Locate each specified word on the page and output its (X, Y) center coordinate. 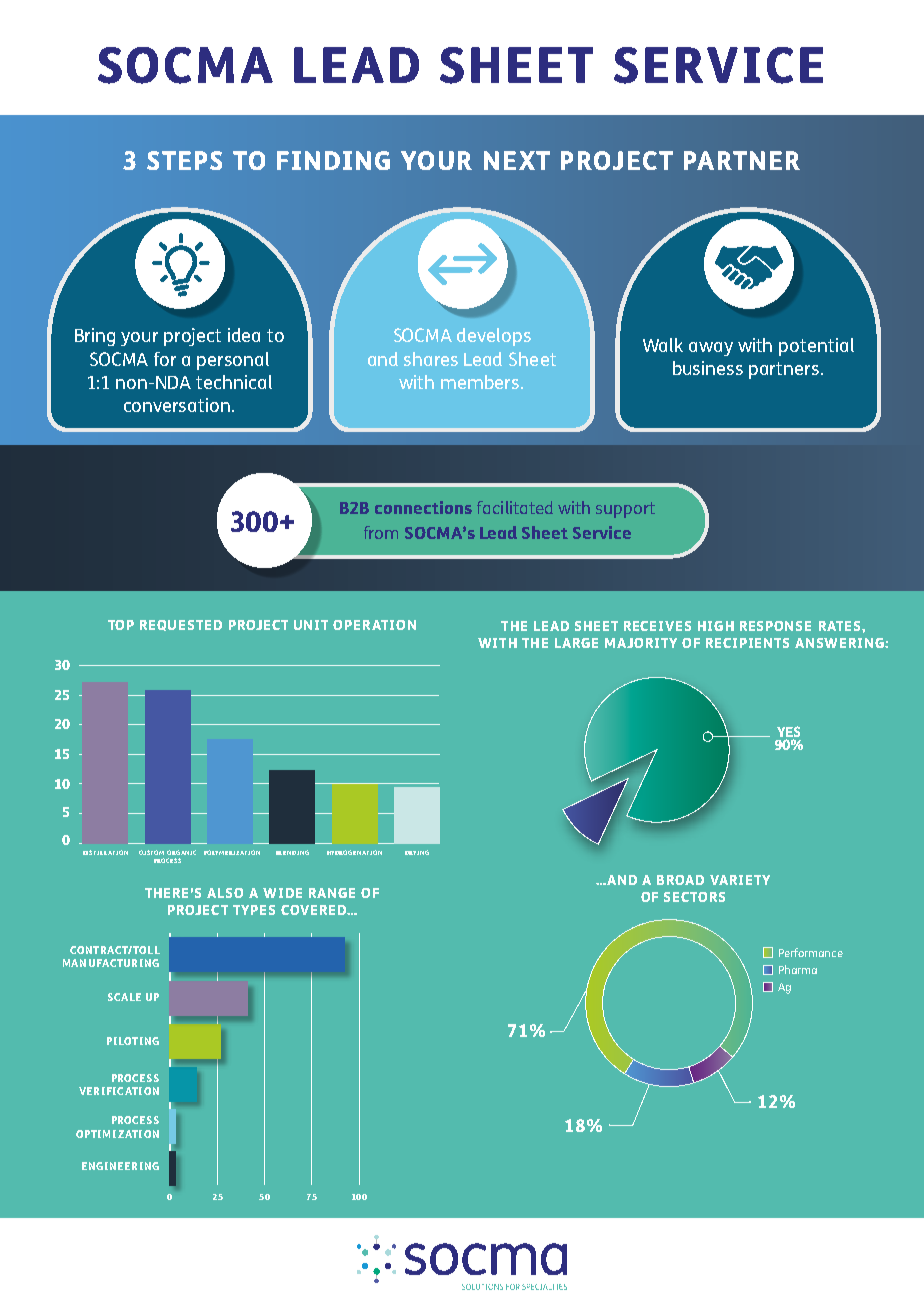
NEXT (517, 160)
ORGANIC (181, 852)
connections (423, 507)
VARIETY (740, 880)
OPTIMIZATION (117, 1134)
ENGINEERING (120, 1166)
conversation (178, 405)
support (625, 510)
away (711, 349)
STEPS (184, 160)
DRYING (417, 852)
